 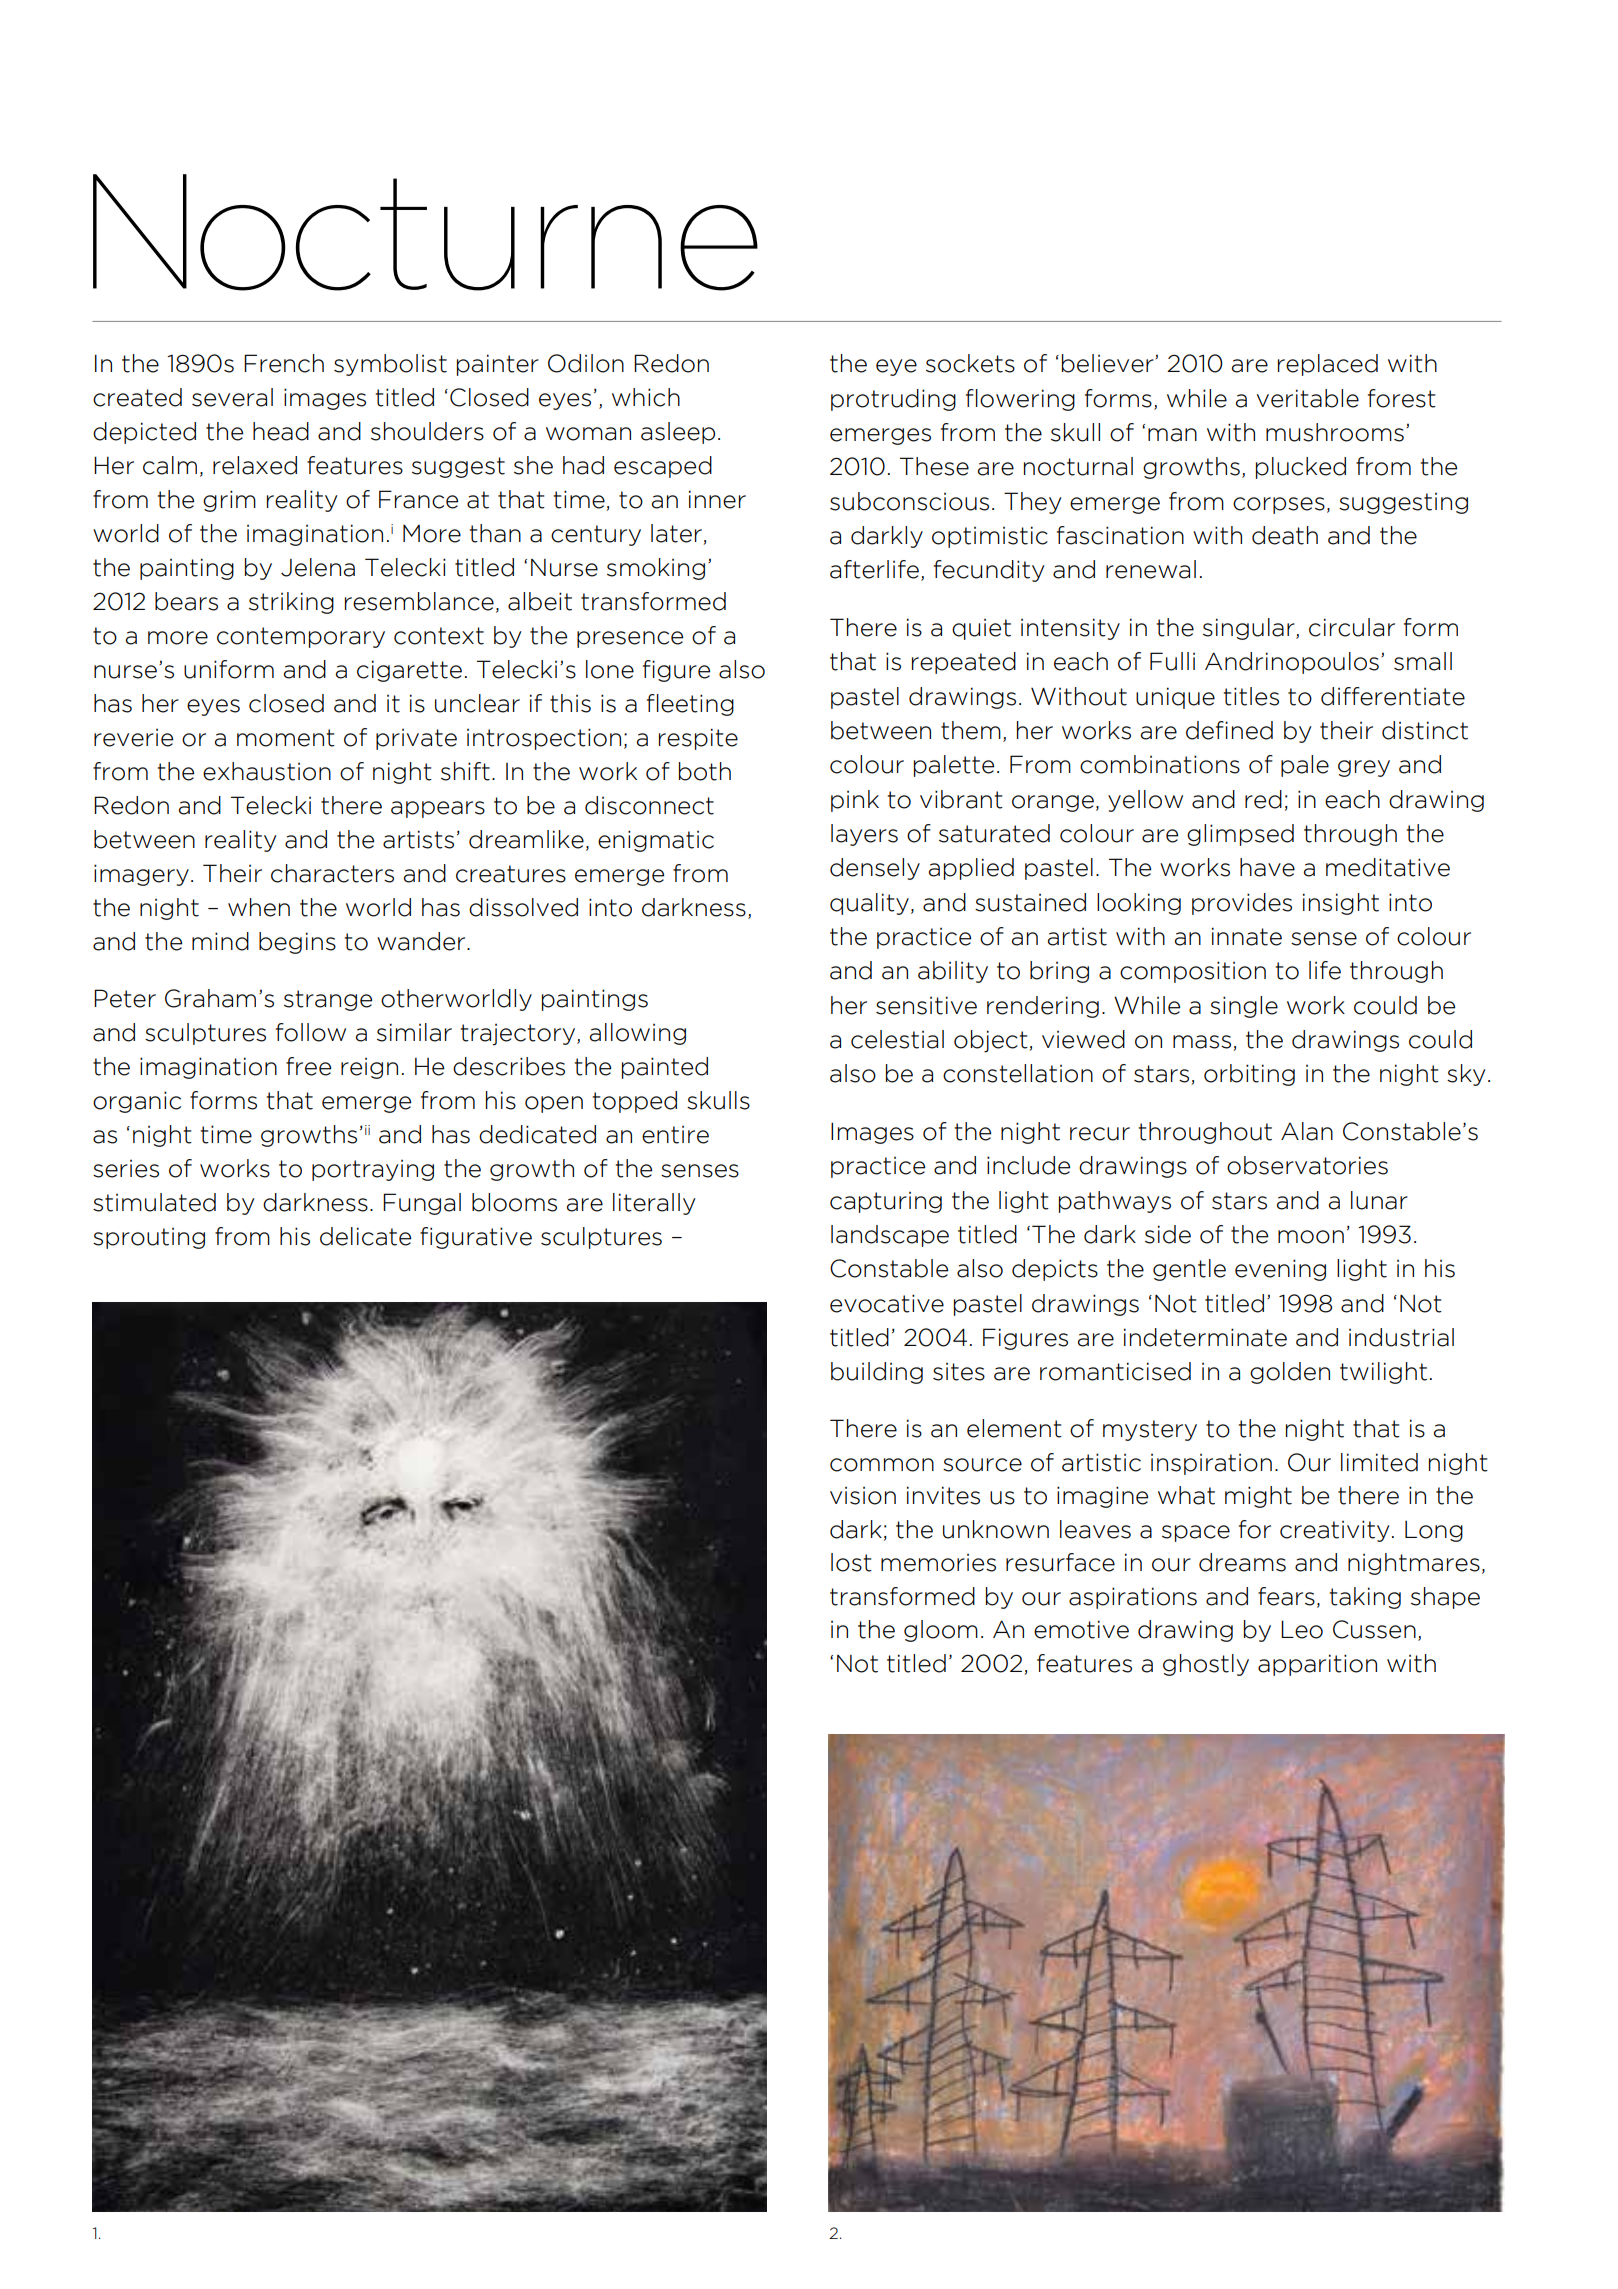 I want to click on sockets, so click(x=970, y=363).
